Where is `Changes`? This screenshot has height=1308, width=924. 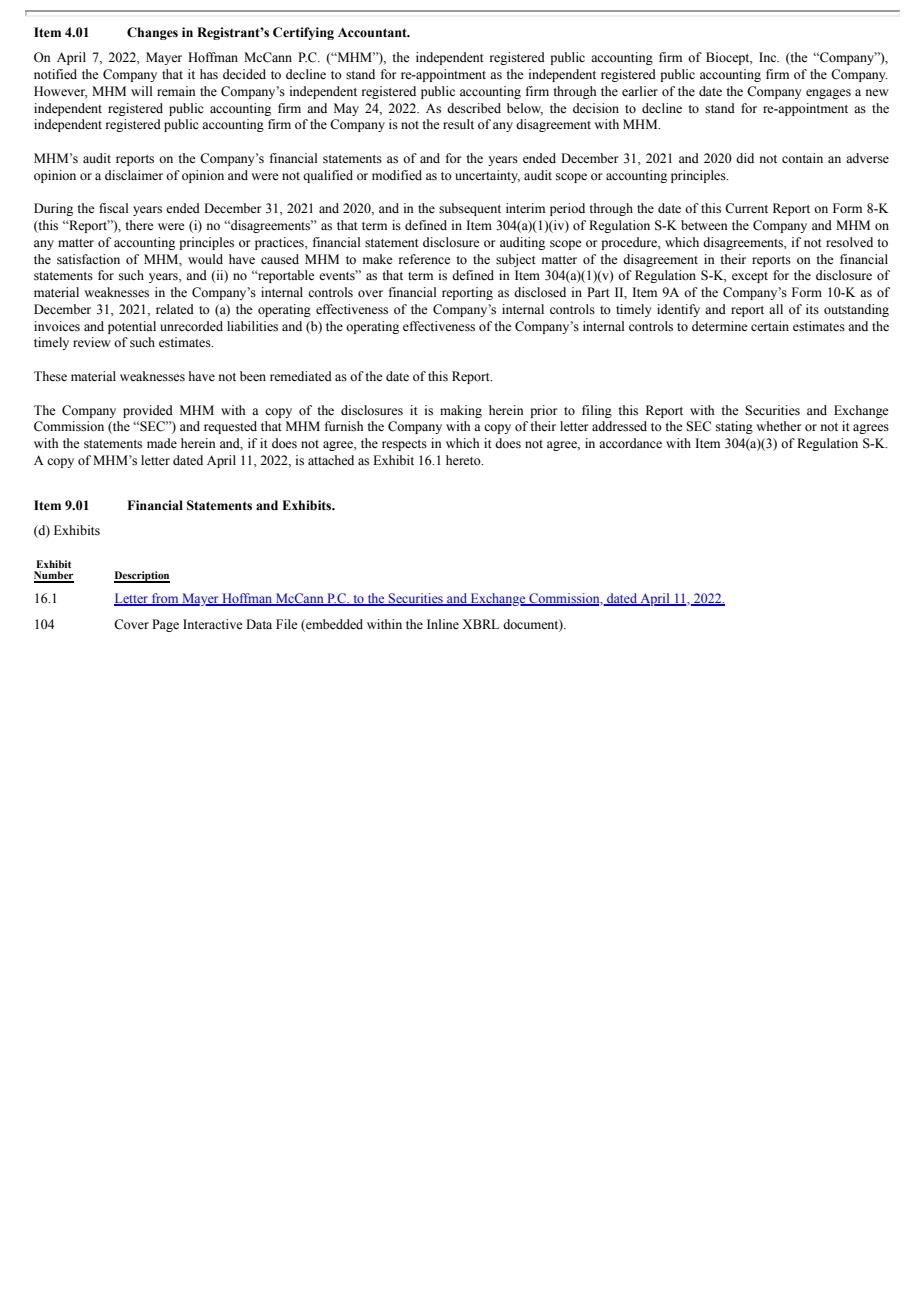 Changes is located at coordinates (152, 33).
